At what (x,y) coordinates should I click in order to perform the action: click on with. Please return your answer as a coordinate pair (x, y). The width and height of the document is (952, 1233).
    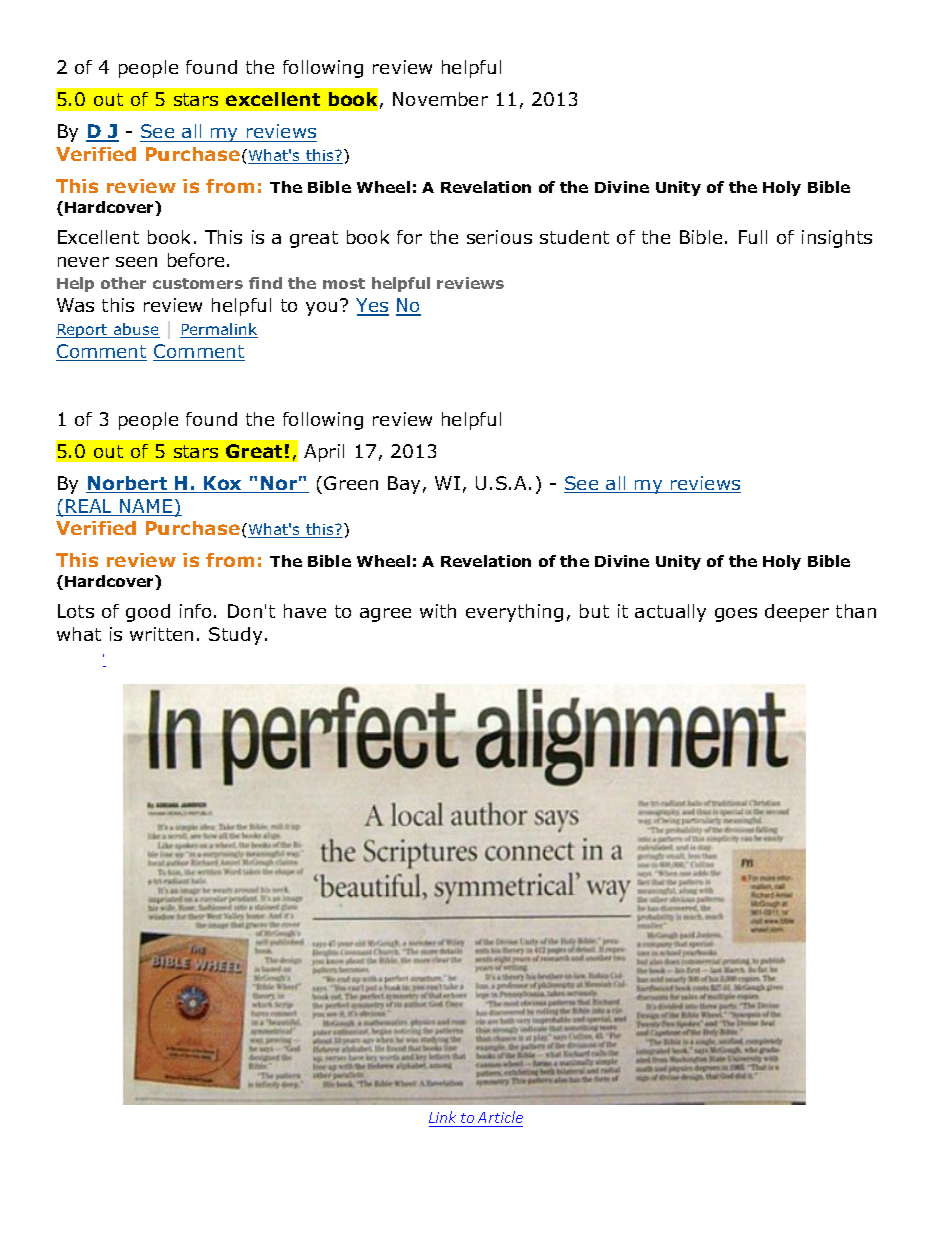
    Looking at the image, I should click on (438, 611).
